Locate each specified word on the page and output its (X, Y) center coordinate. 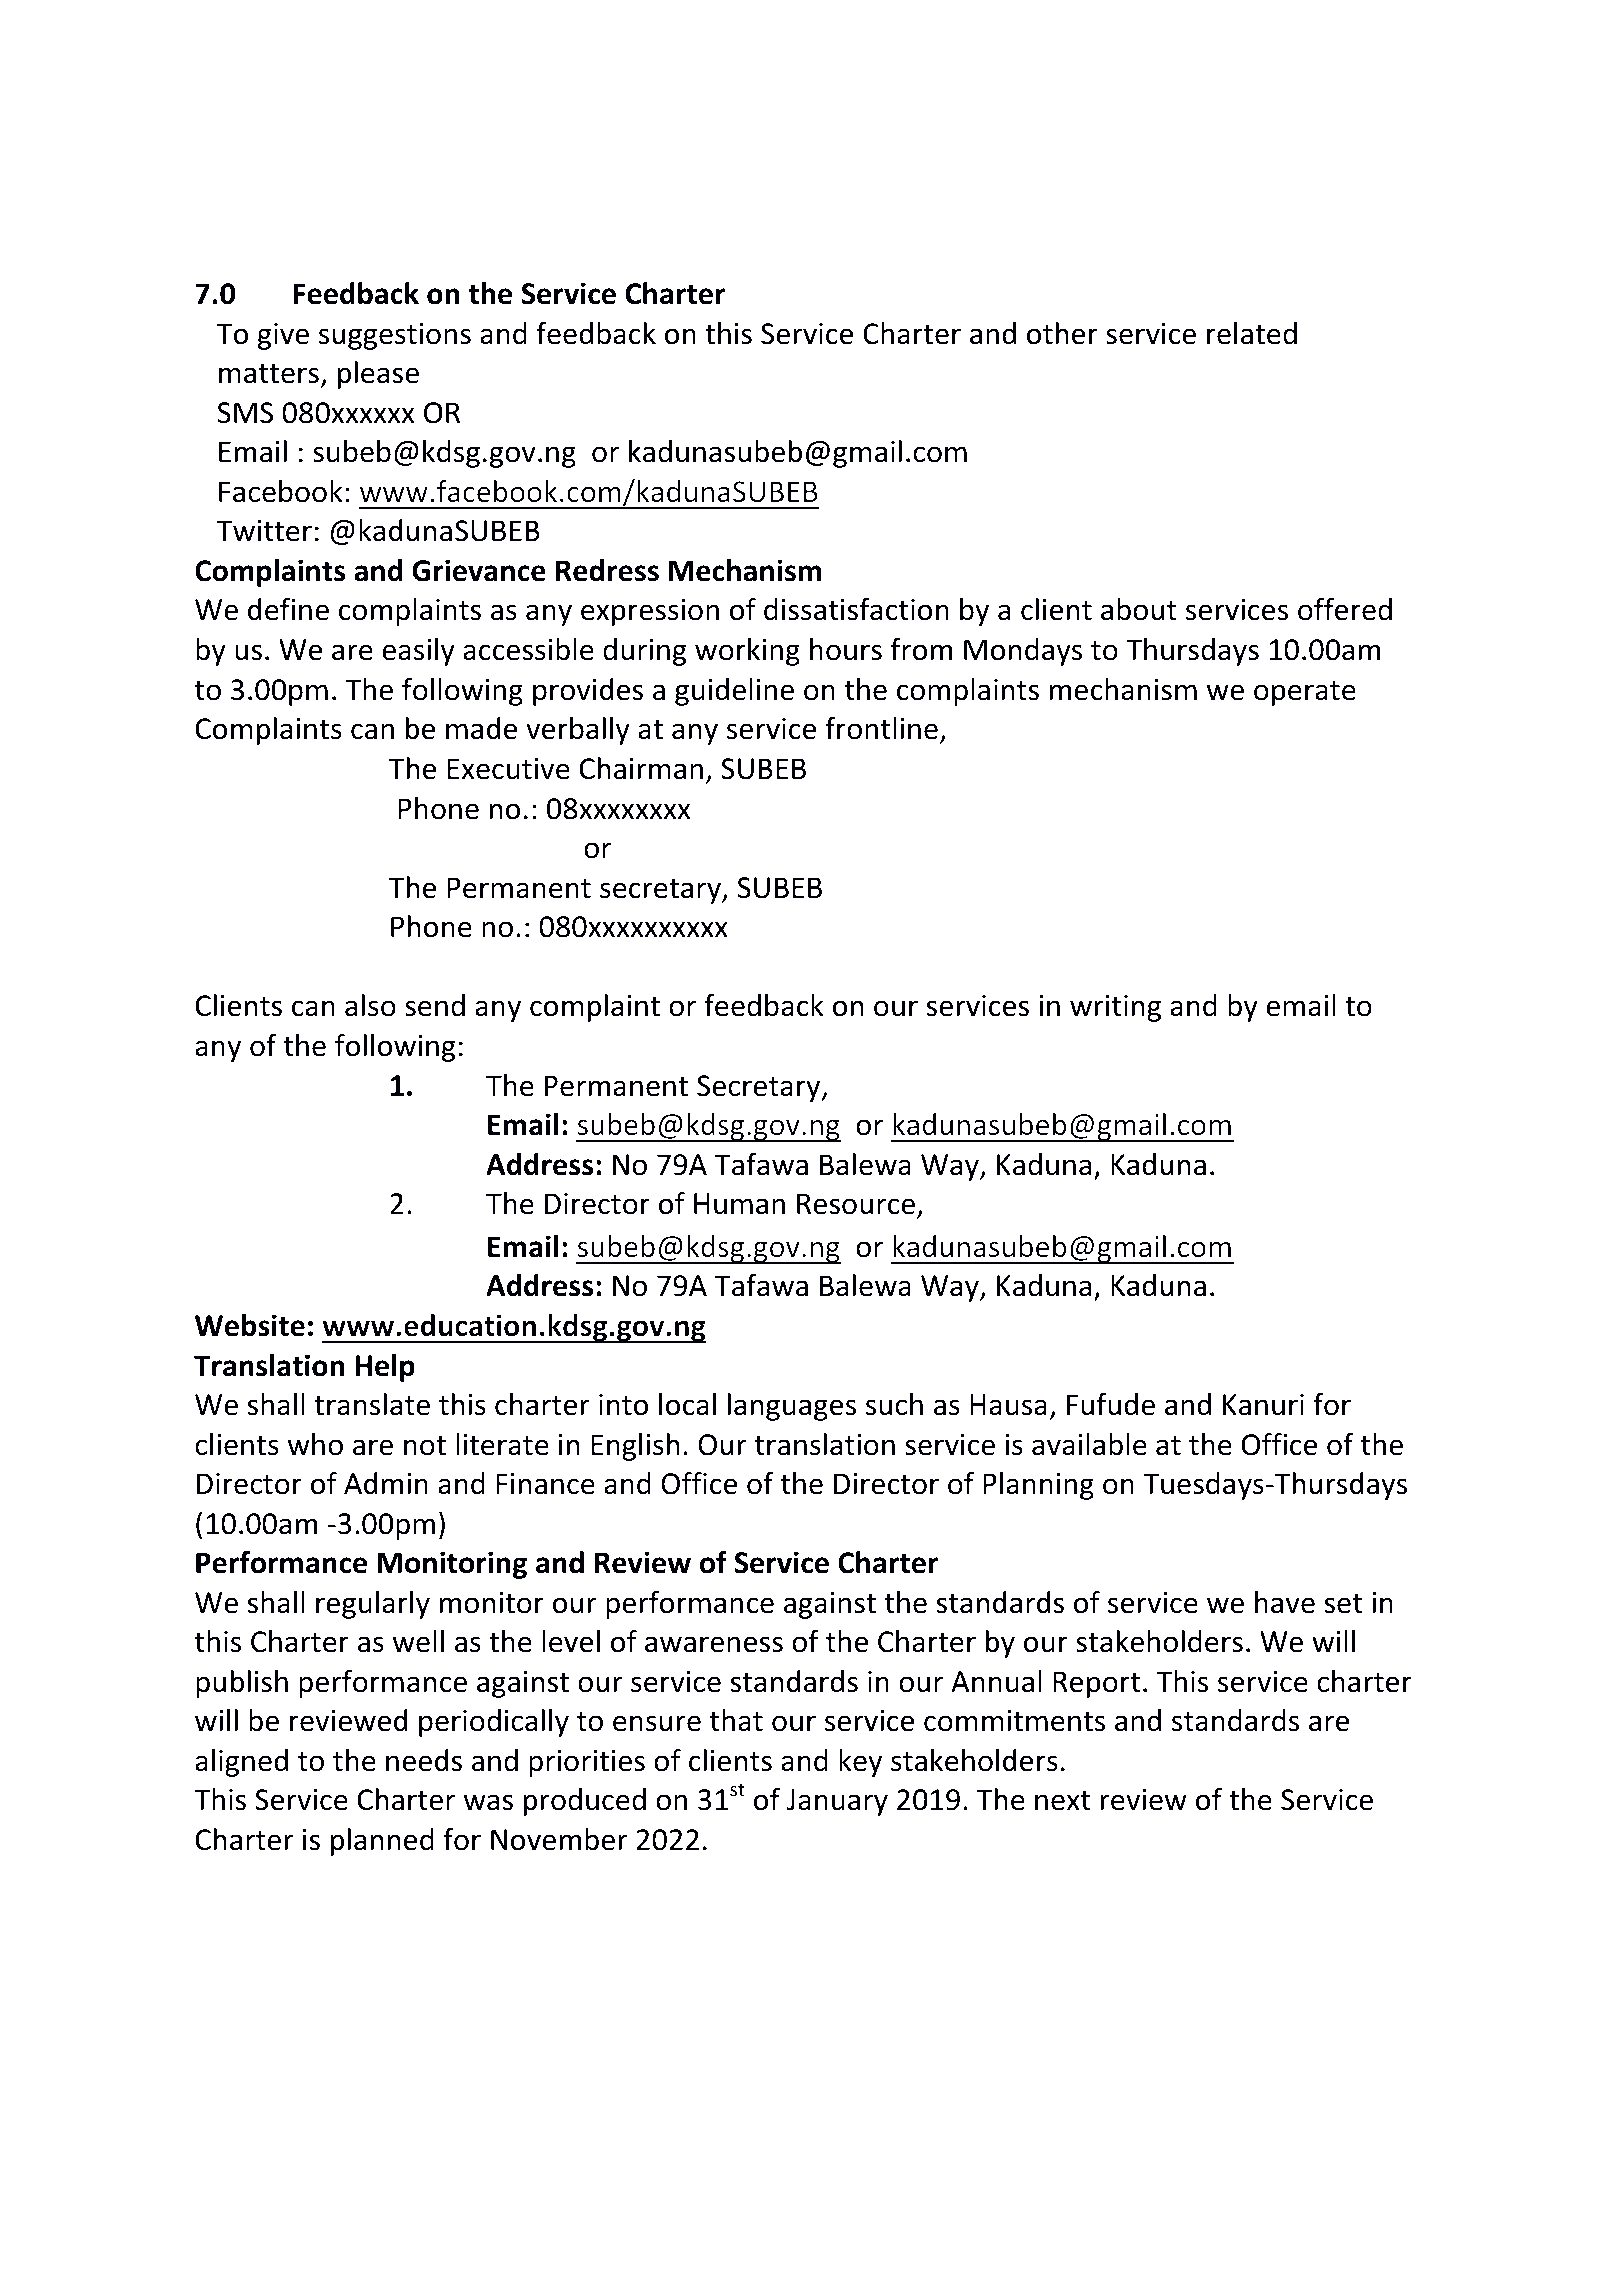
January (837, 1802)
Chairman (641, 768)
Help (385, 1368)
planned (382, 1842)
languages (792, 1407)
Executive (508, 769)
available (1089, 1444)
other (1062, 333)
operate (1305, 693)
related (1252, 333)
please (378, 375)
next (1062, 1801)
